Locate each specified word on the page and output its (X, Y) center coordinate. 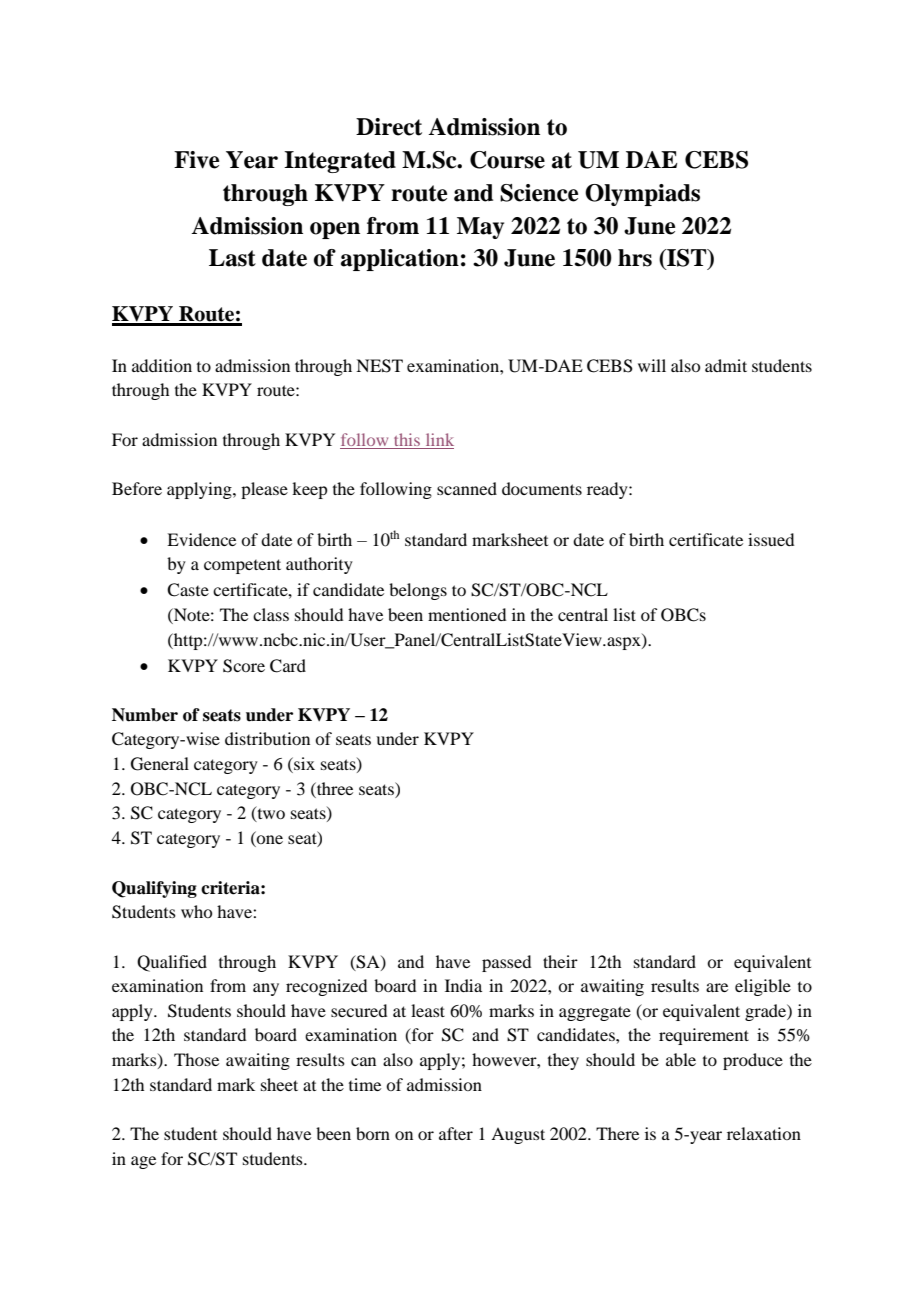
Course (507, 160)
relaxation (764, 1133)
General (160, 764)
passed (506, 963)
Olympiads (642, 195)
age (143, 1162)
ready (608, 490)
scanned (467, 488)
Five (196, 160)
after (456, 1133)
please (264, 490)
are (717, 987)
